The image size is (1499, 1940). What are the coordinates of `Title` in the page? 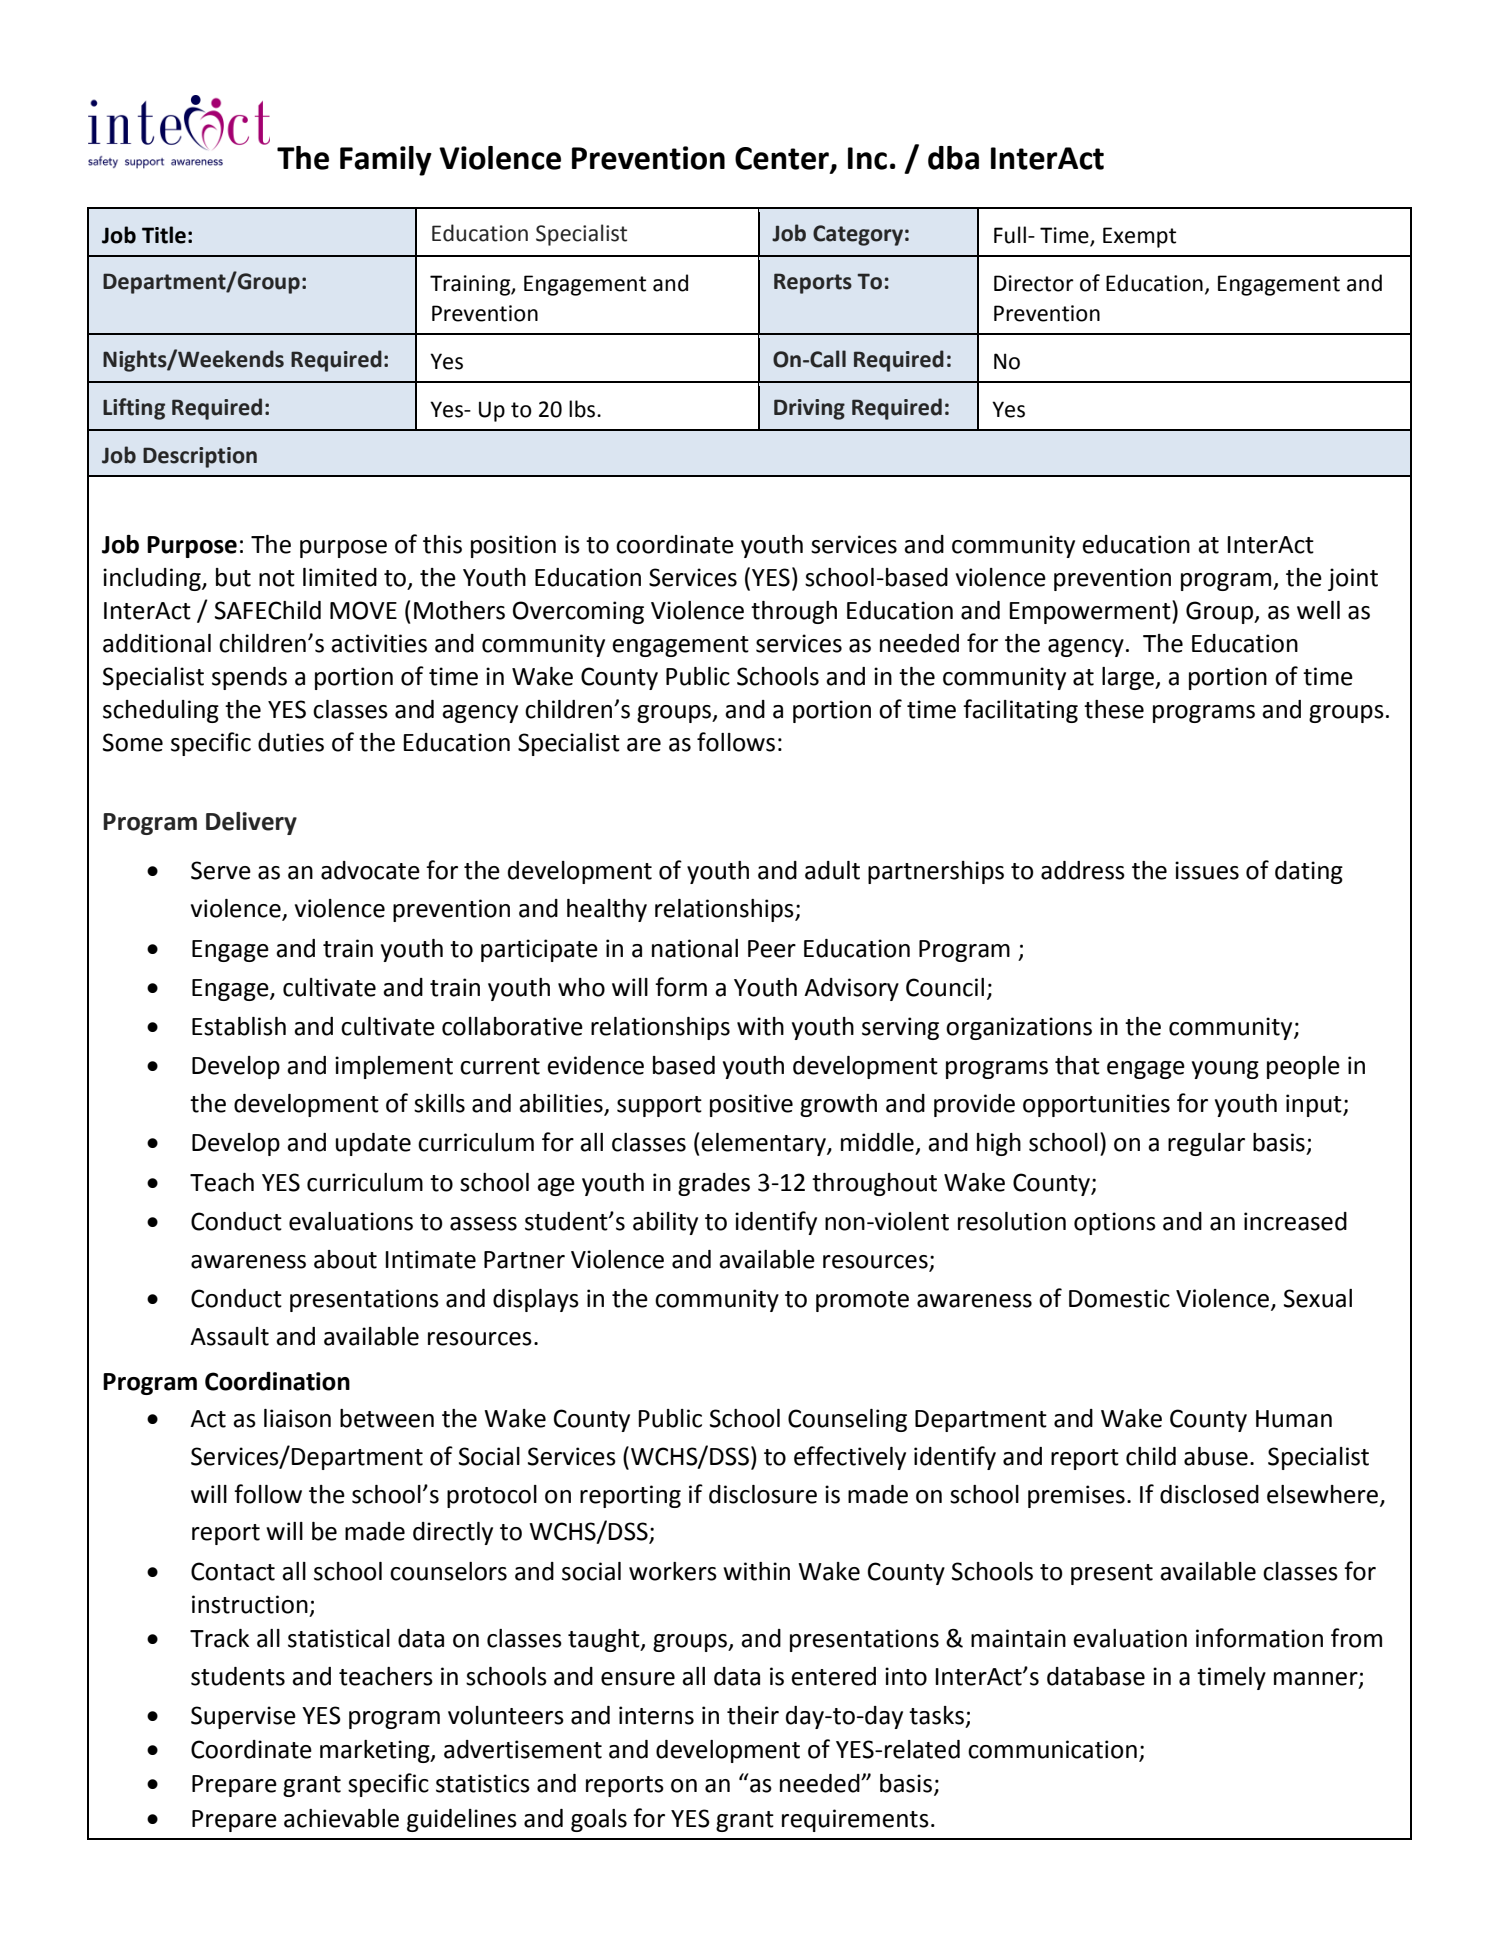 It's located at (164, 235).
